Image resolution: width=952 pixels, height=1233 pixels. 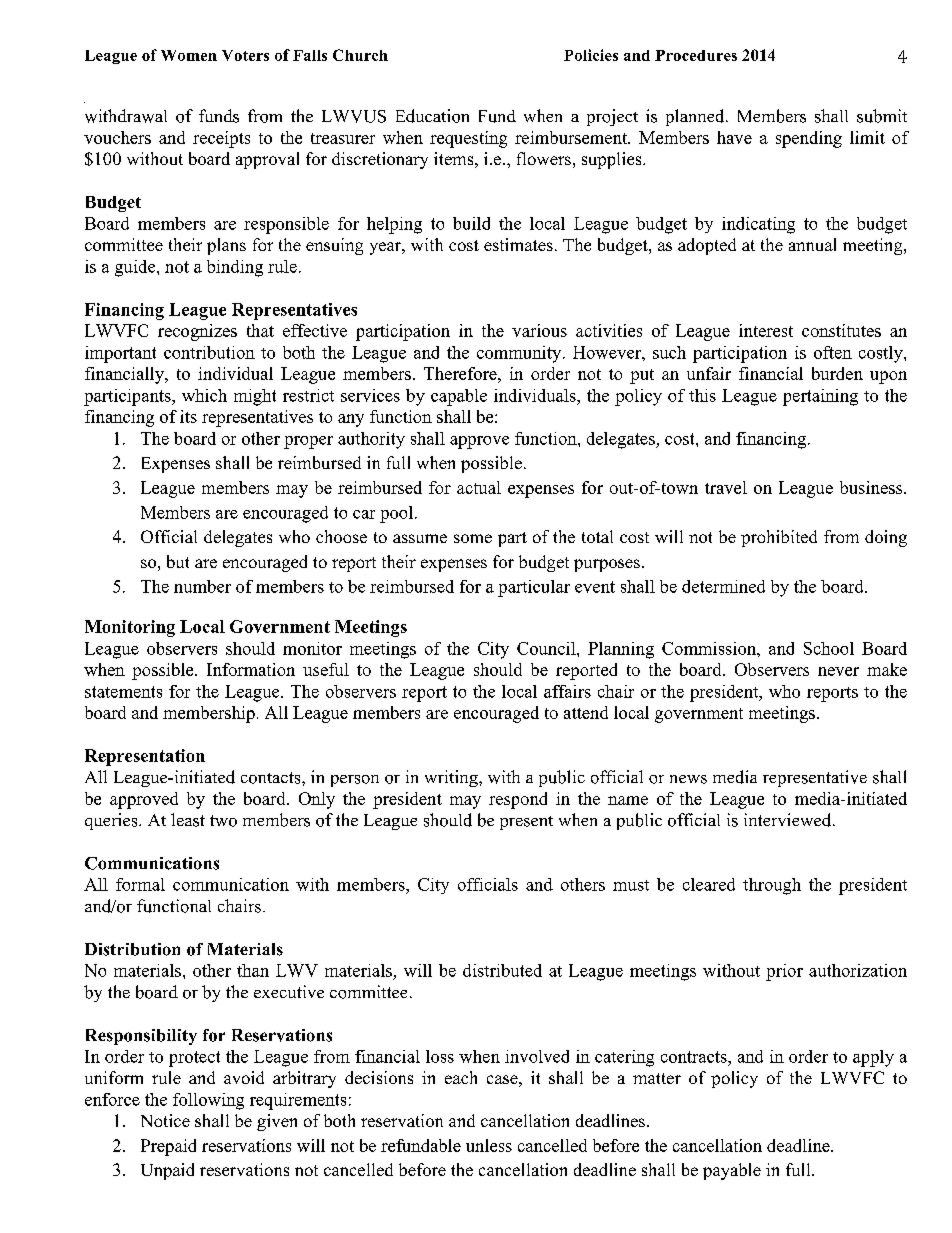 I want to click on unless, so click(x=489, y=1145).
